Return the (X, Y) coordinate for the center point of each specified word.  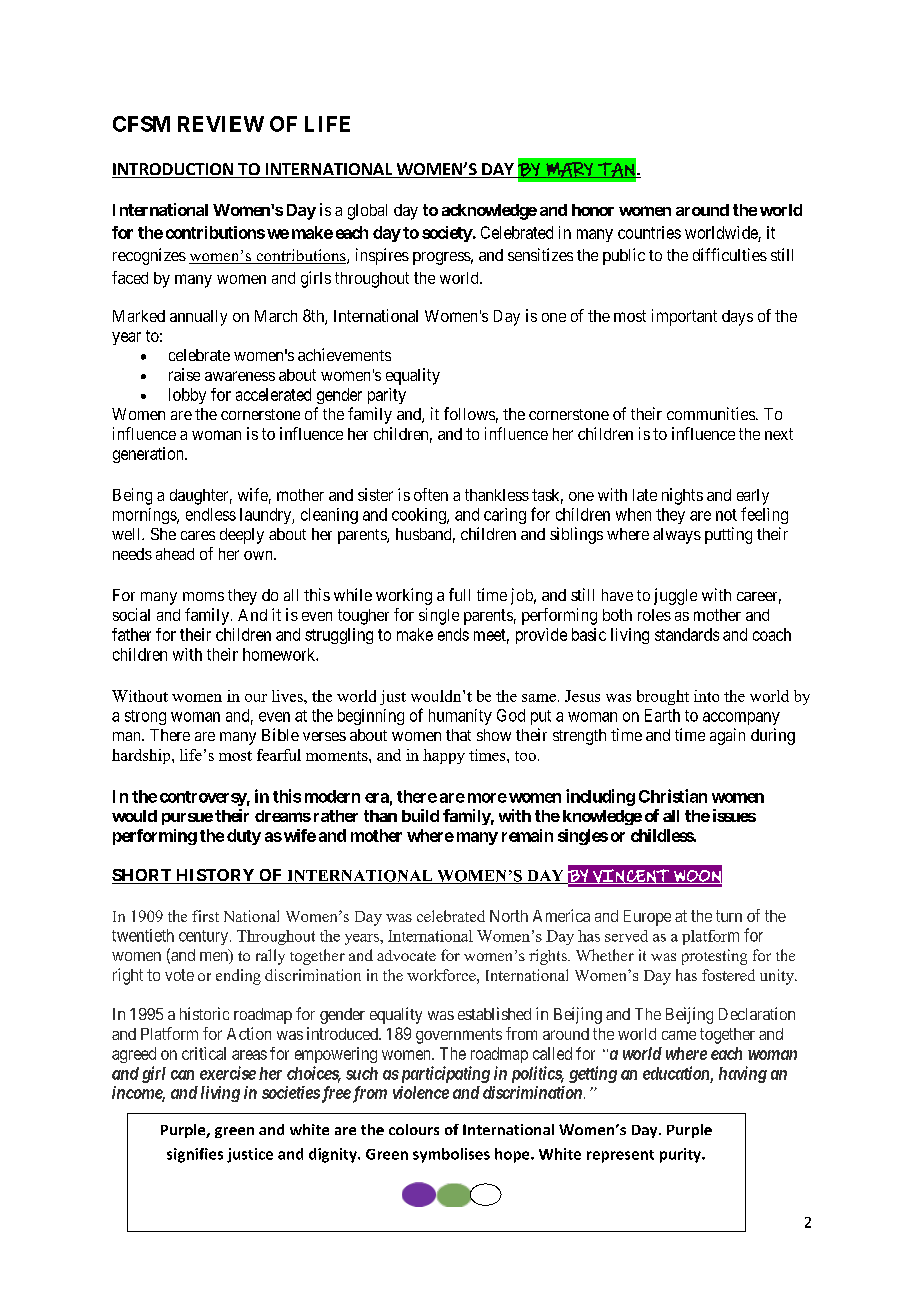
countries (649, 232)
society (447, 234)
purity (681, 1155)
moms (203, 596)
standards (687, 634)
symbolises (451, 1155)
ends (453, 634)
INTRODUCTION (173, 170)
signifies (195, 1155)
